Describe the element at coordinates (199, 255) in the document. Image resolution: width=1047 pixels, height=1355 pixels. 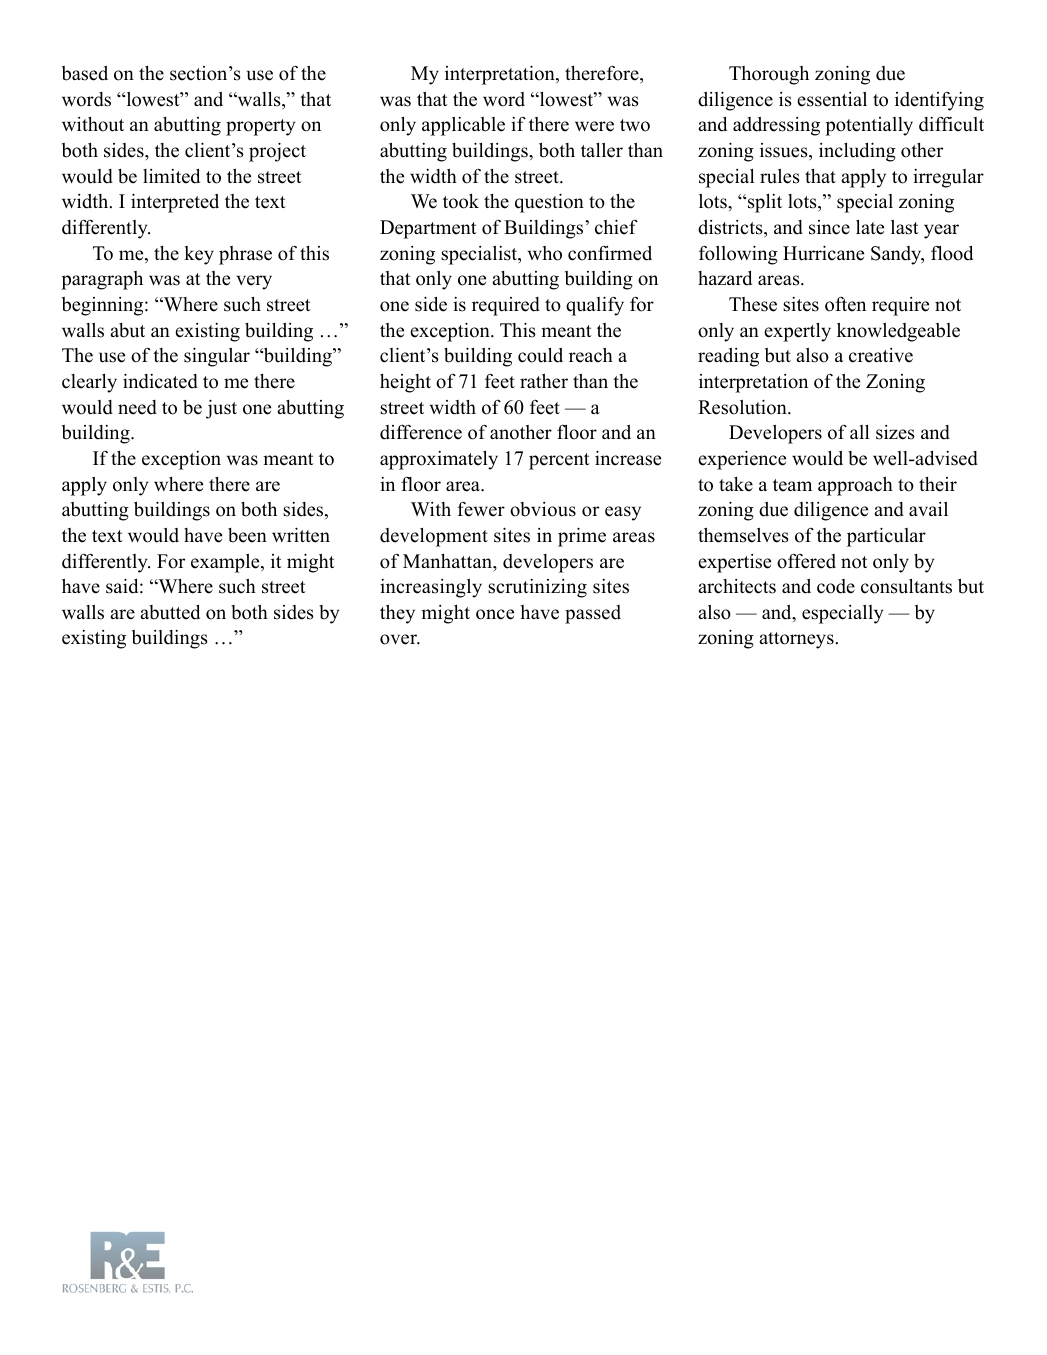
I see `key` at that location.
